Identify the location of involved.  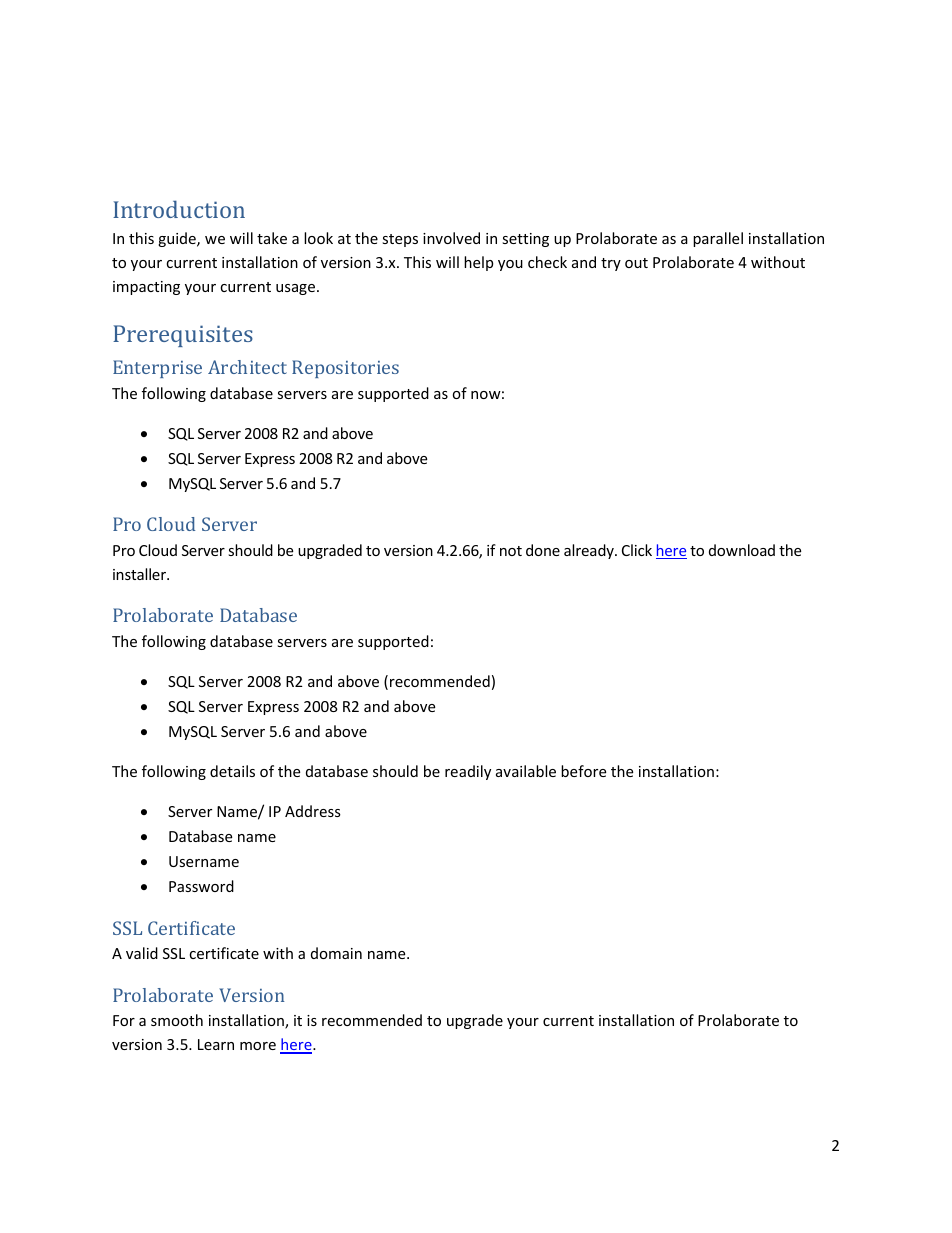
(451, 238).
